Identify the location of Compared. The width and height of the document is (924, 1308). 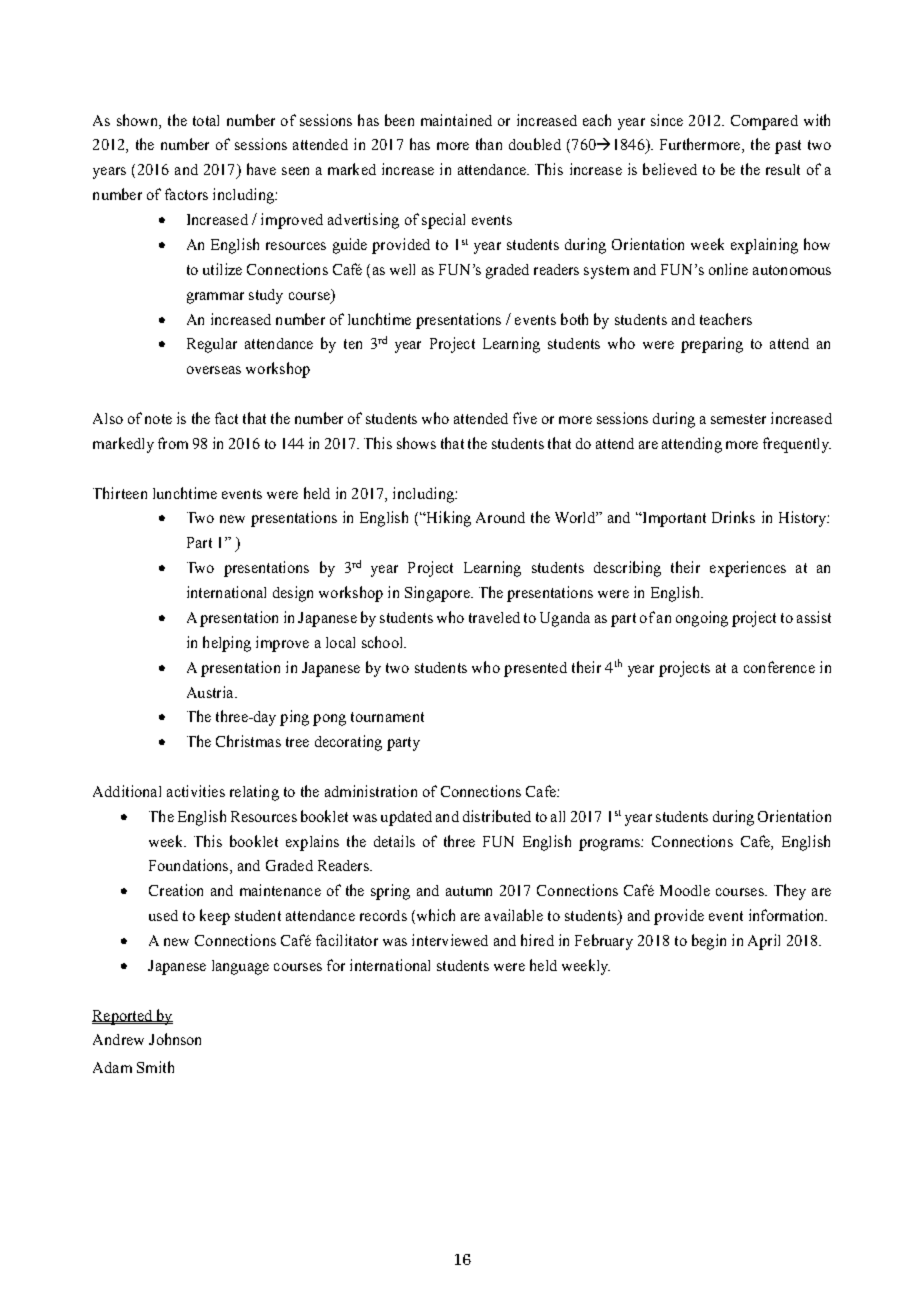
(764, 122).
